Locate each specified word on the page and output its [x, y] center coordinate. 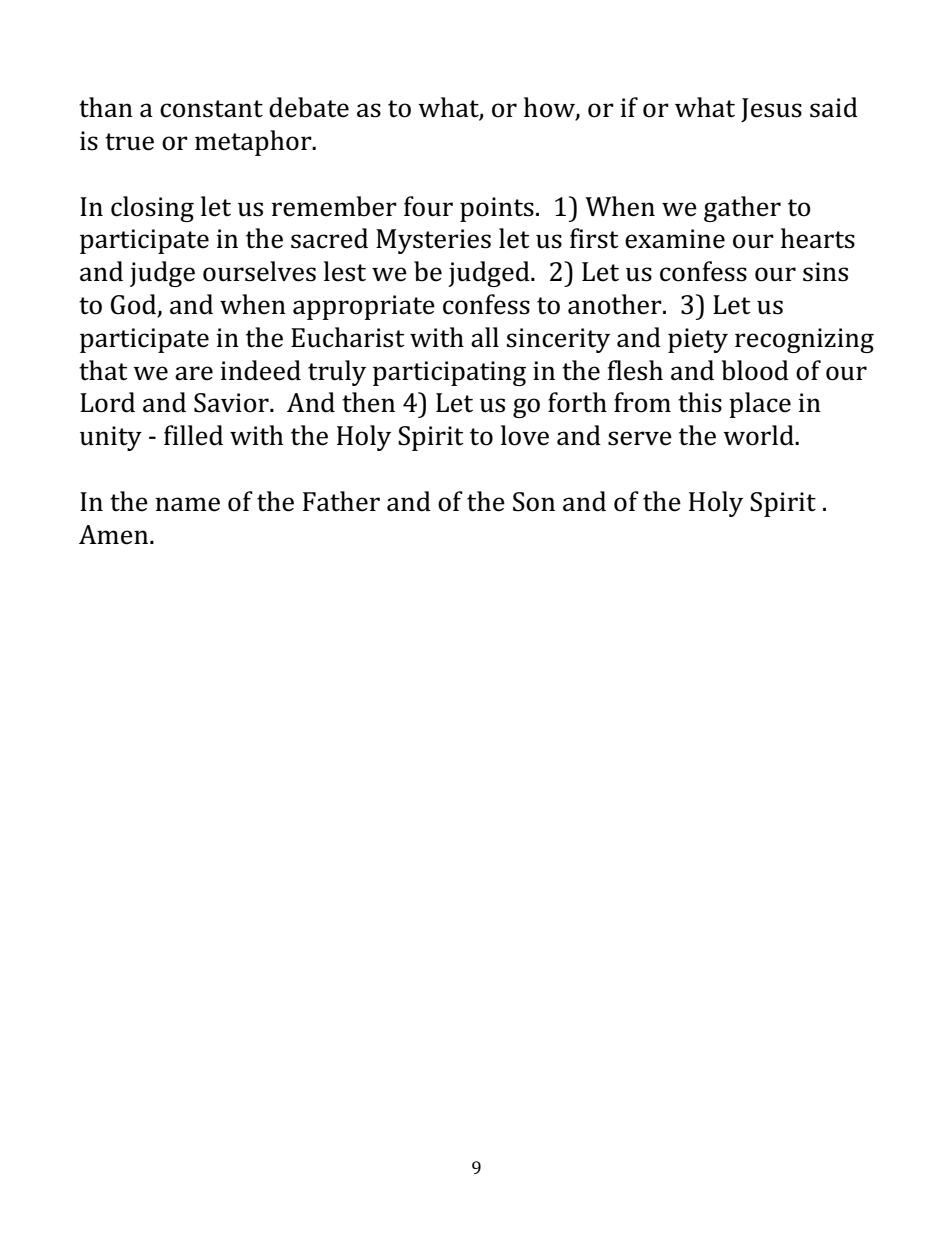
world [759, 435]
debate [309, 107]
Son [534, 502]
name [187, 504]
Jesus [771, 110]
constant [211, 109]
